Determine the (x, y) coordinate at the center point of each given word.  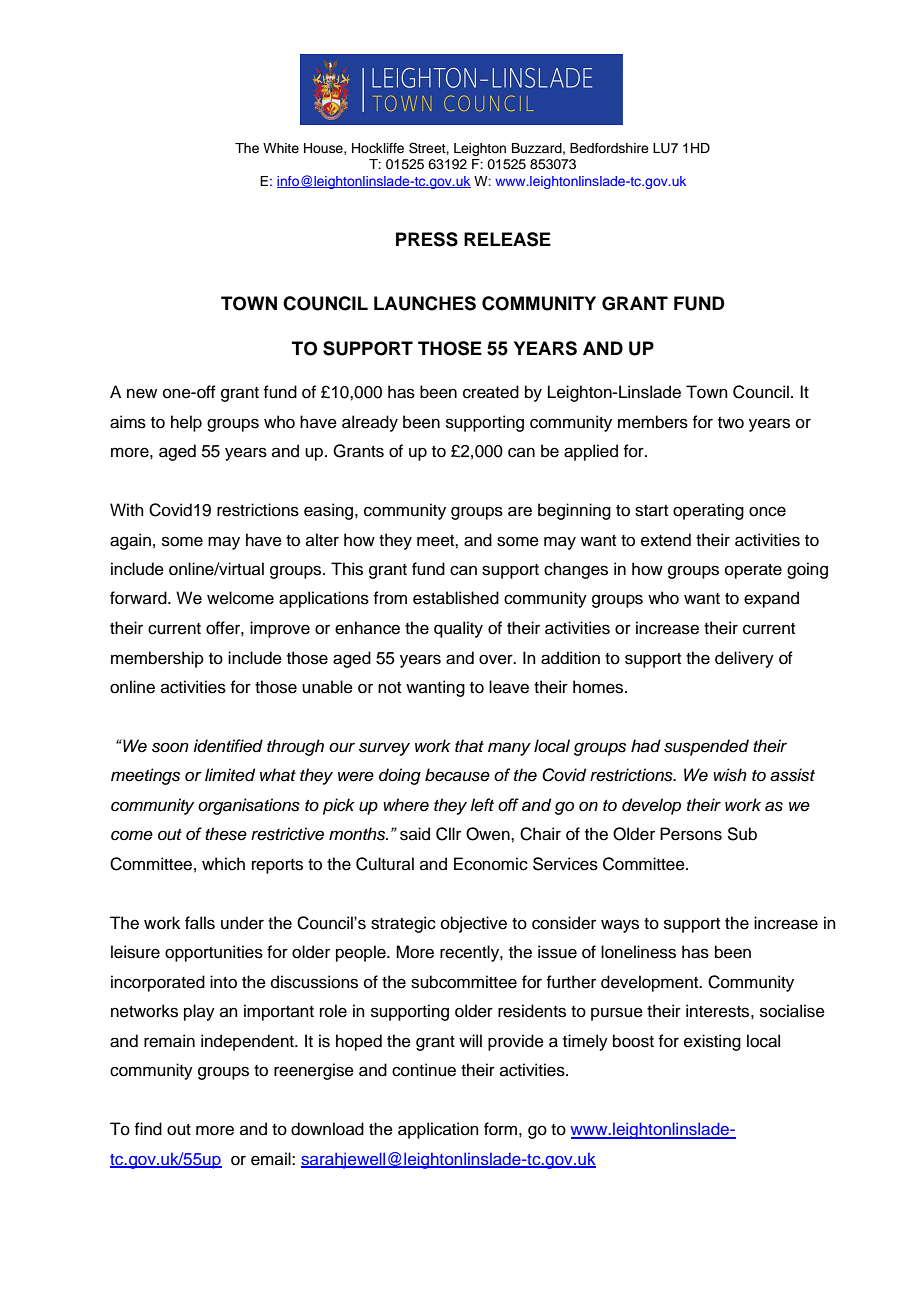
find (148, 1129)
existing (712, 1042)
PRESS (427, 239)
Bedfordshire (609, 148)
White (281, 148)
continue (424, 1070)
